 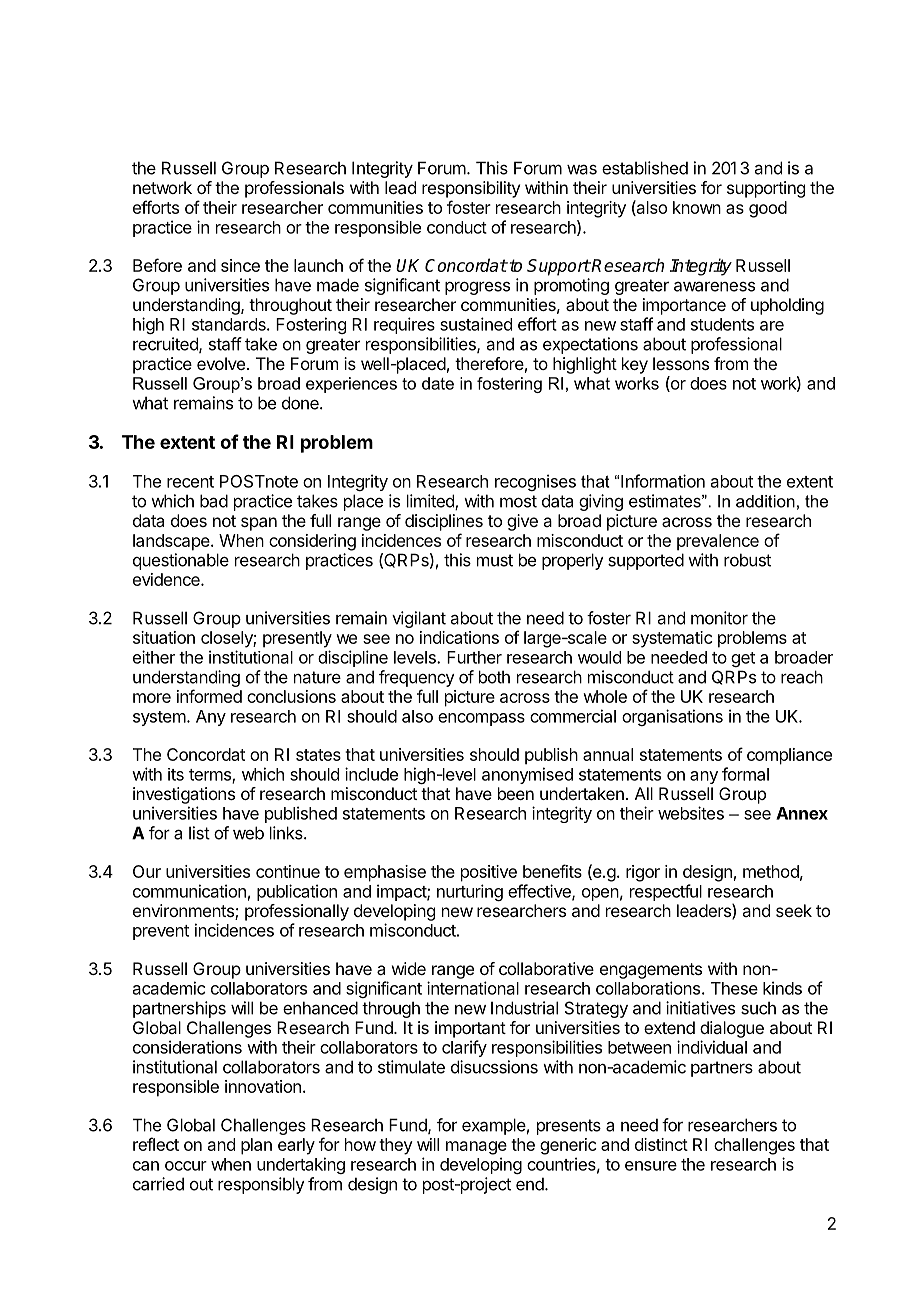 What do you see at coordinates (209, 696) in the image?
I see `informed` at bounding box center [209, 696].
